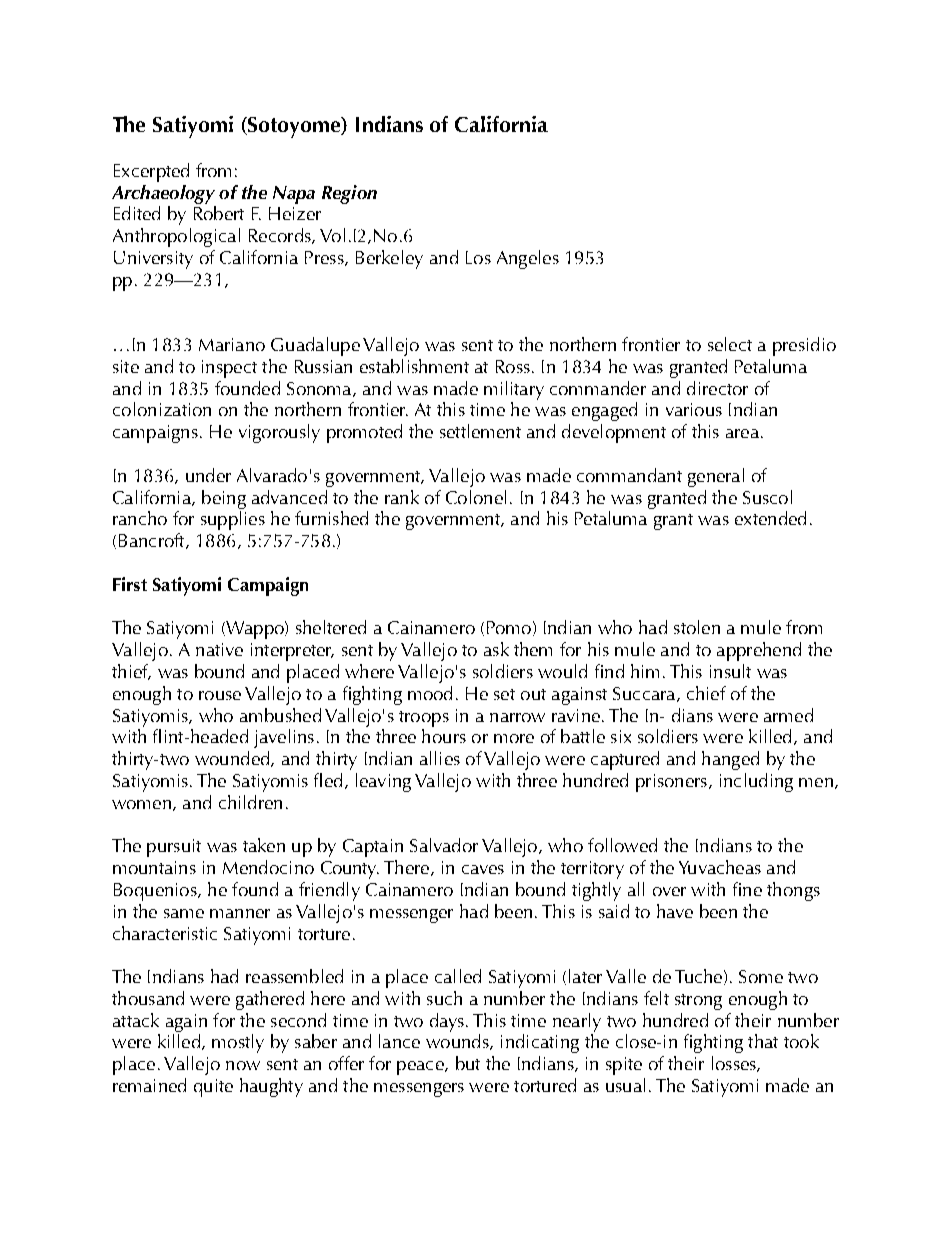 This screenshot has height=1233, width=952. Describe the element at coordinates (730, 760) in the screenshot. I see `hanged` at that location.
